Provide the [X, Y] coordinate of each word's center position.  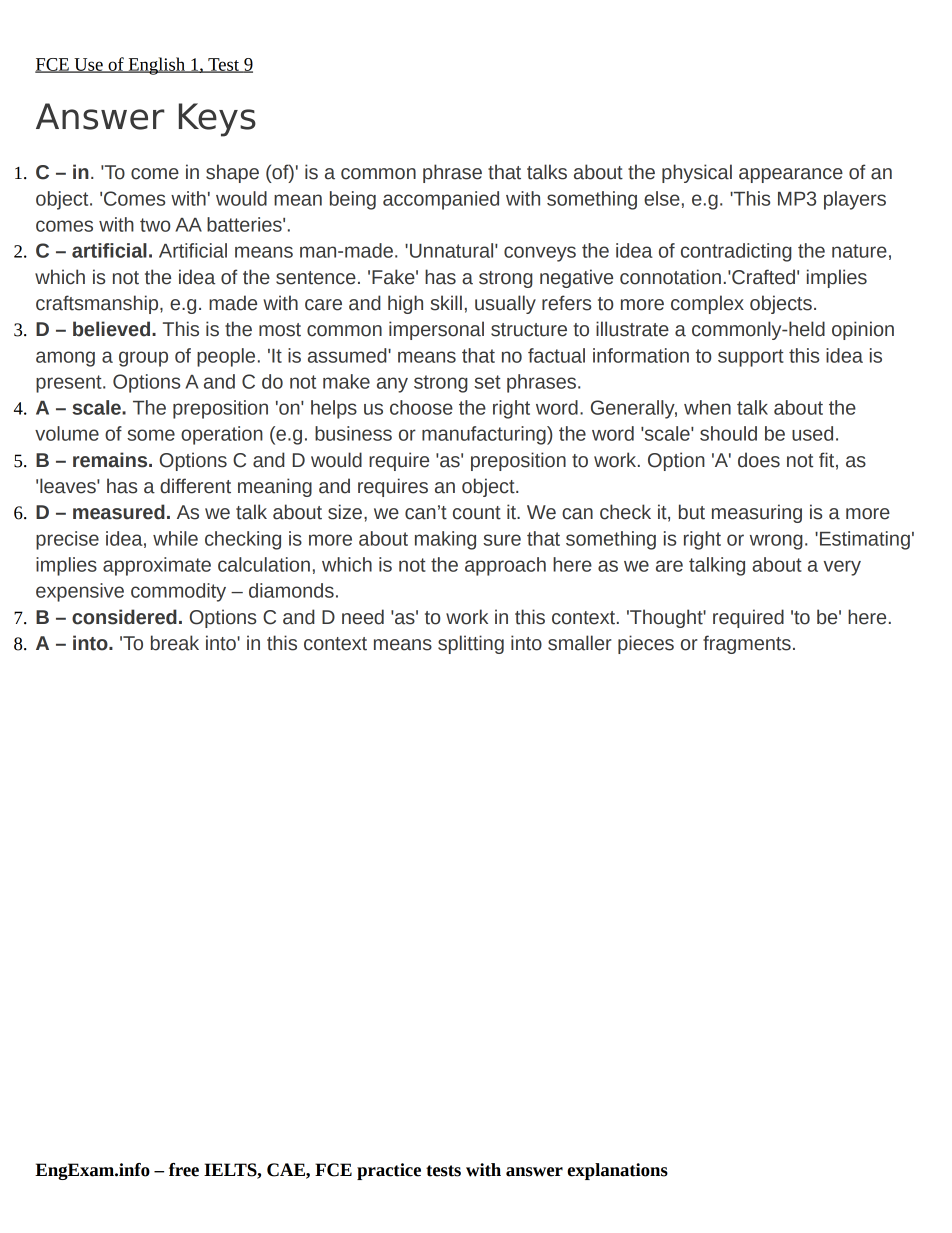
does [759, 460]
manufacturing [485, 435]
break [175, 643]
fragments [747, 644]
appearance [791, 175]
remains [111, 460]
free [184, 1170]
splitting [471, 644]
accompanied [441, 200]
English [156, 66]
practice [389, 1171]
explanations [617, 1171]
